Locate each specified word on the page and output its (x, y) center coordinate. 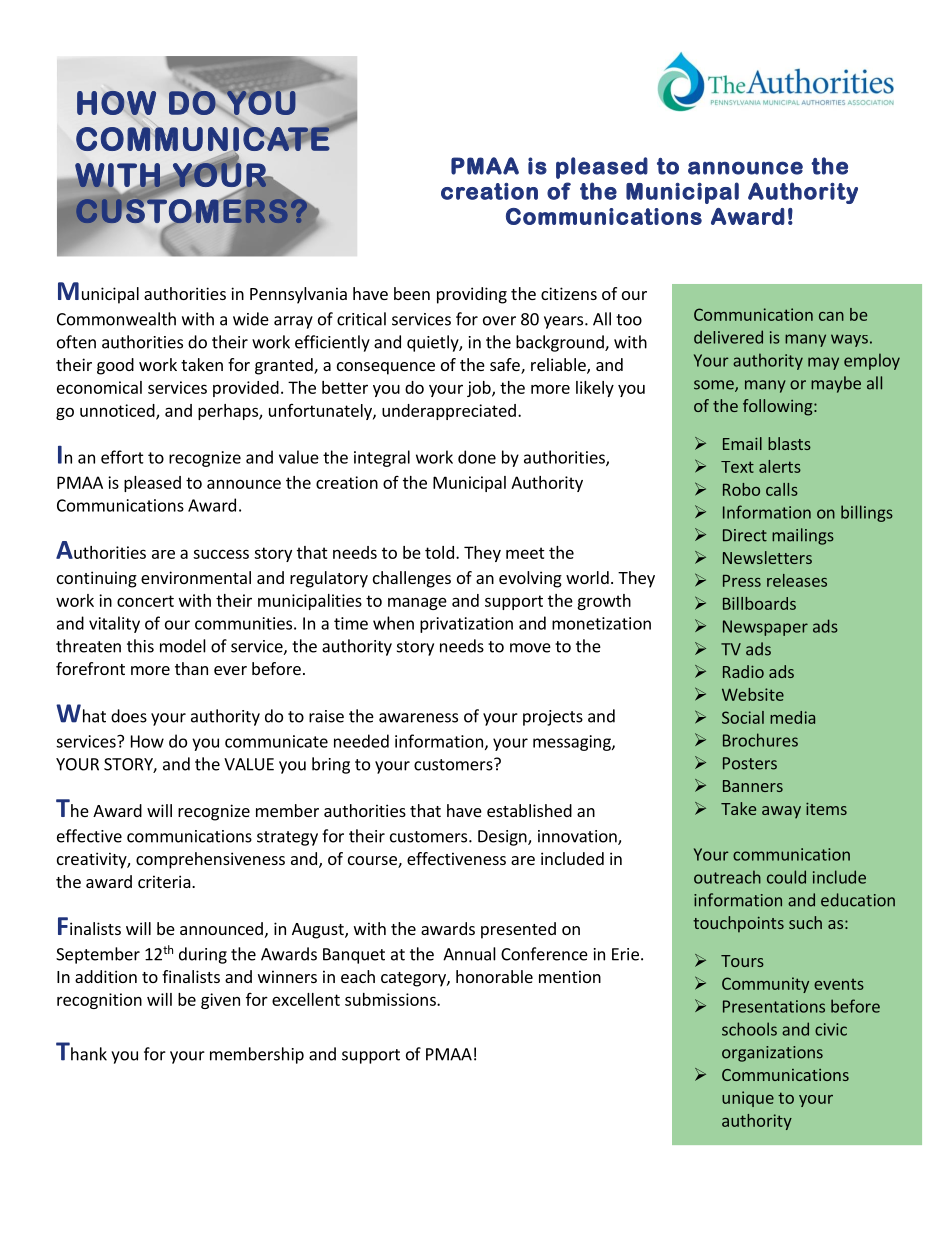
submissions (391, 999)
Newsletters (767, 557)
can (831, 316)
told (439, 552)
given (220, 1001)
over (499, 321)
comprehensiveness (210, 860)
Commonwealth (116, 319)
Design (503, 838)
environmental (196, 577)
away (781, 812)
